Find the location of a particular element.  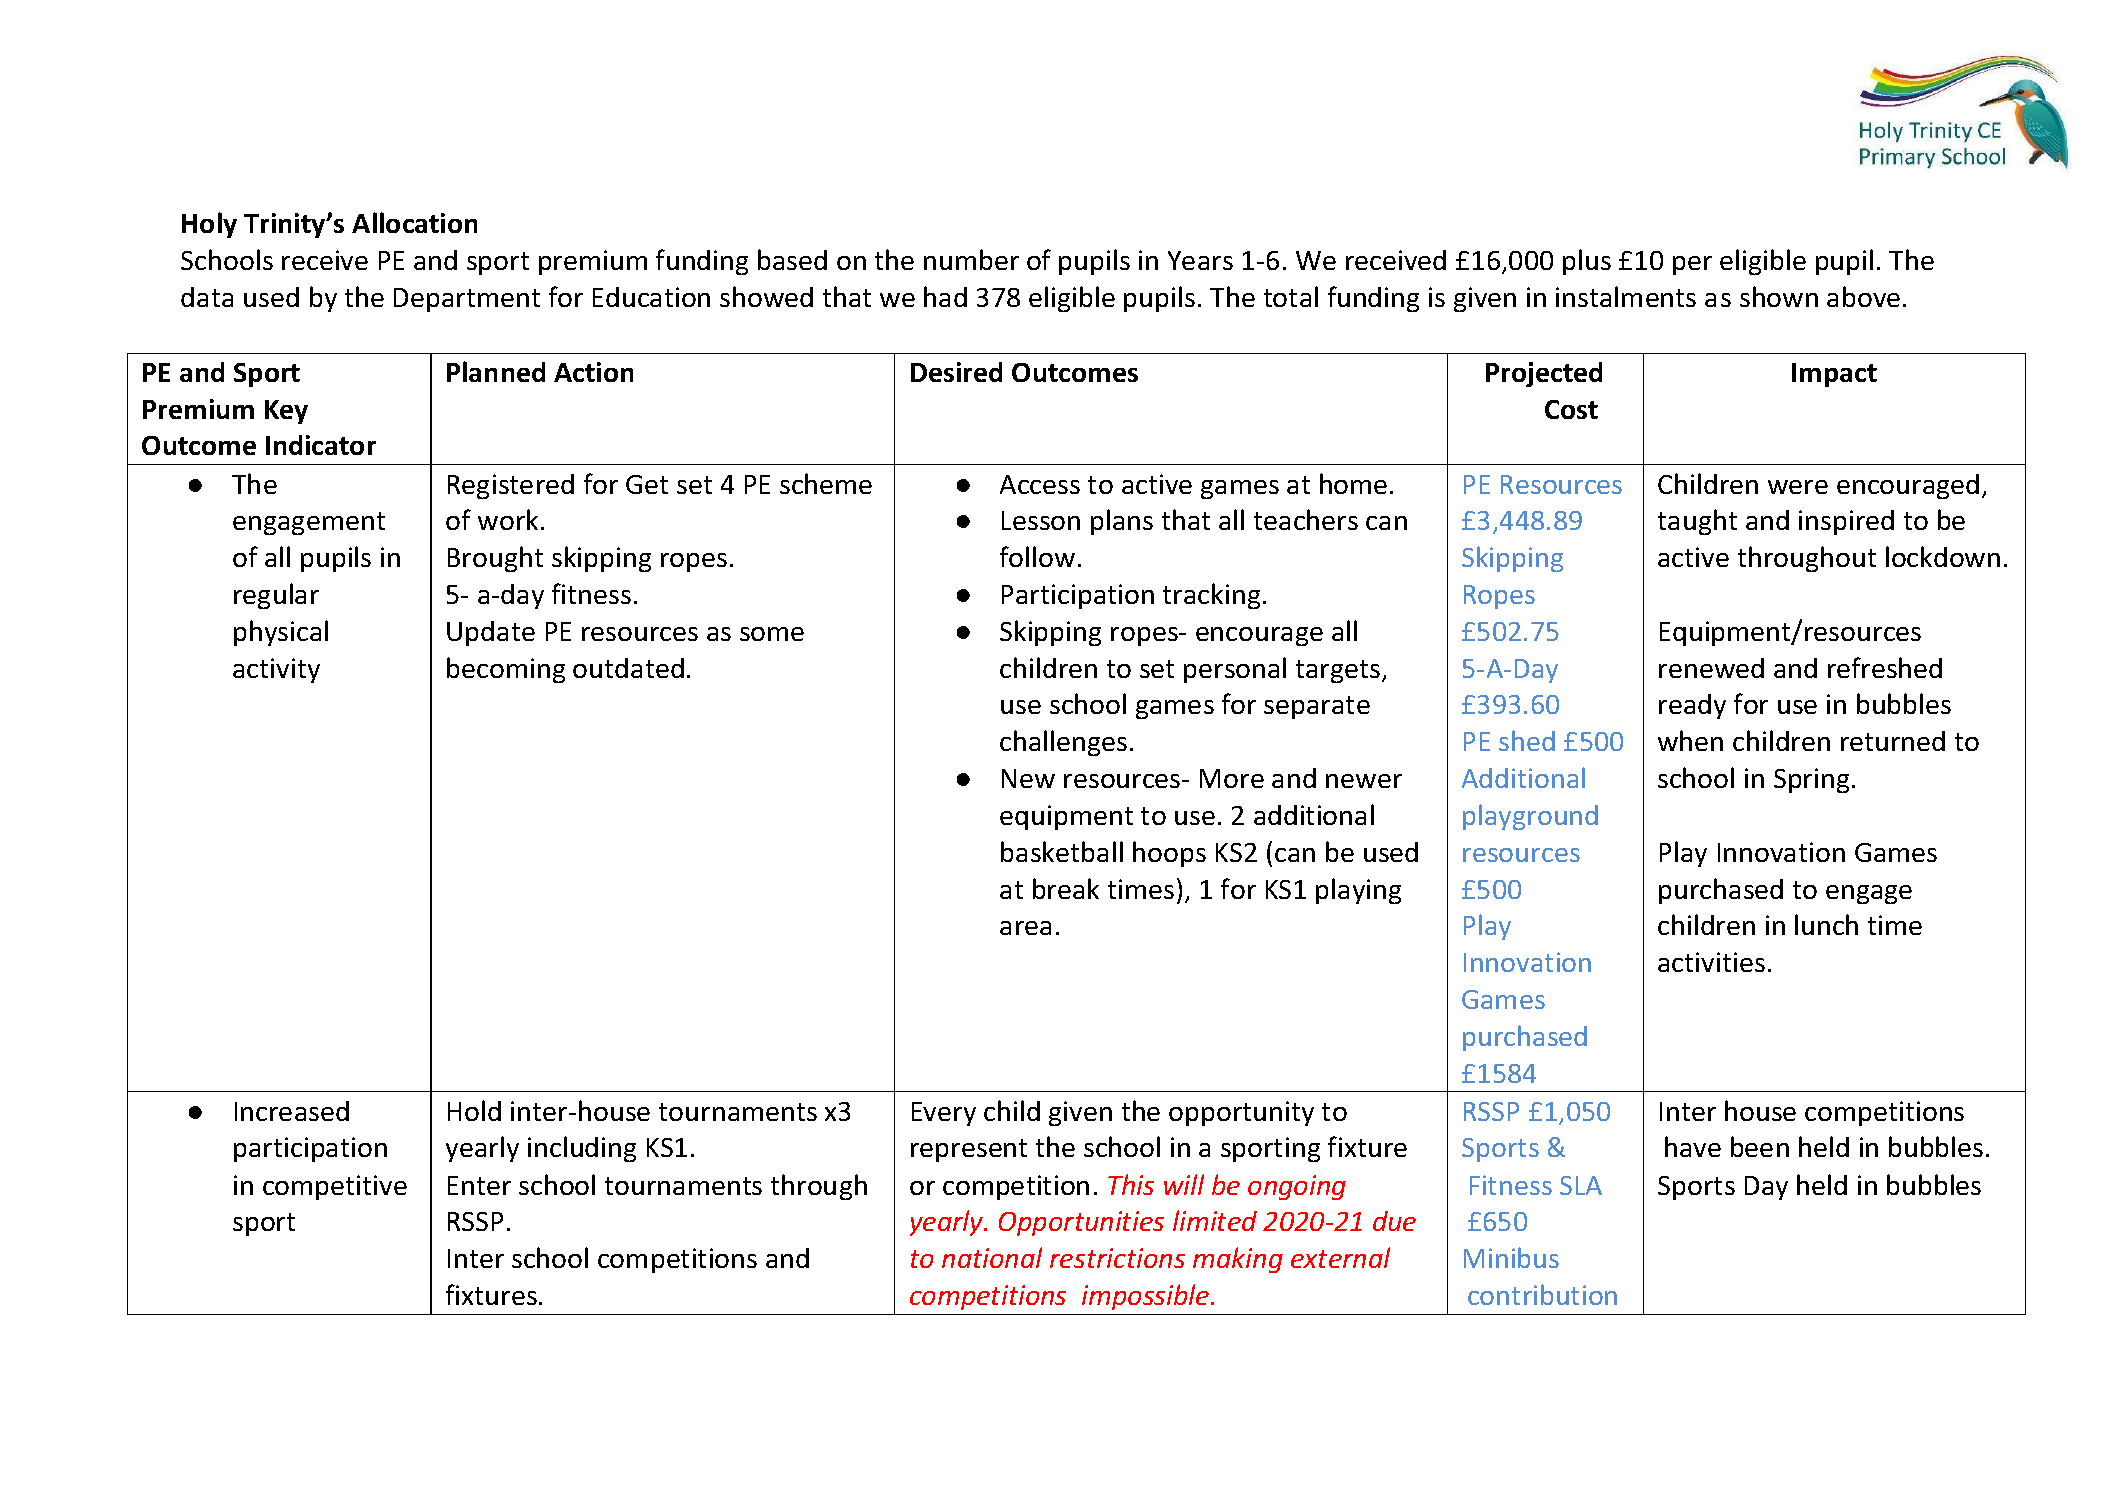

competitive is located at coordinates (335, 1187).
